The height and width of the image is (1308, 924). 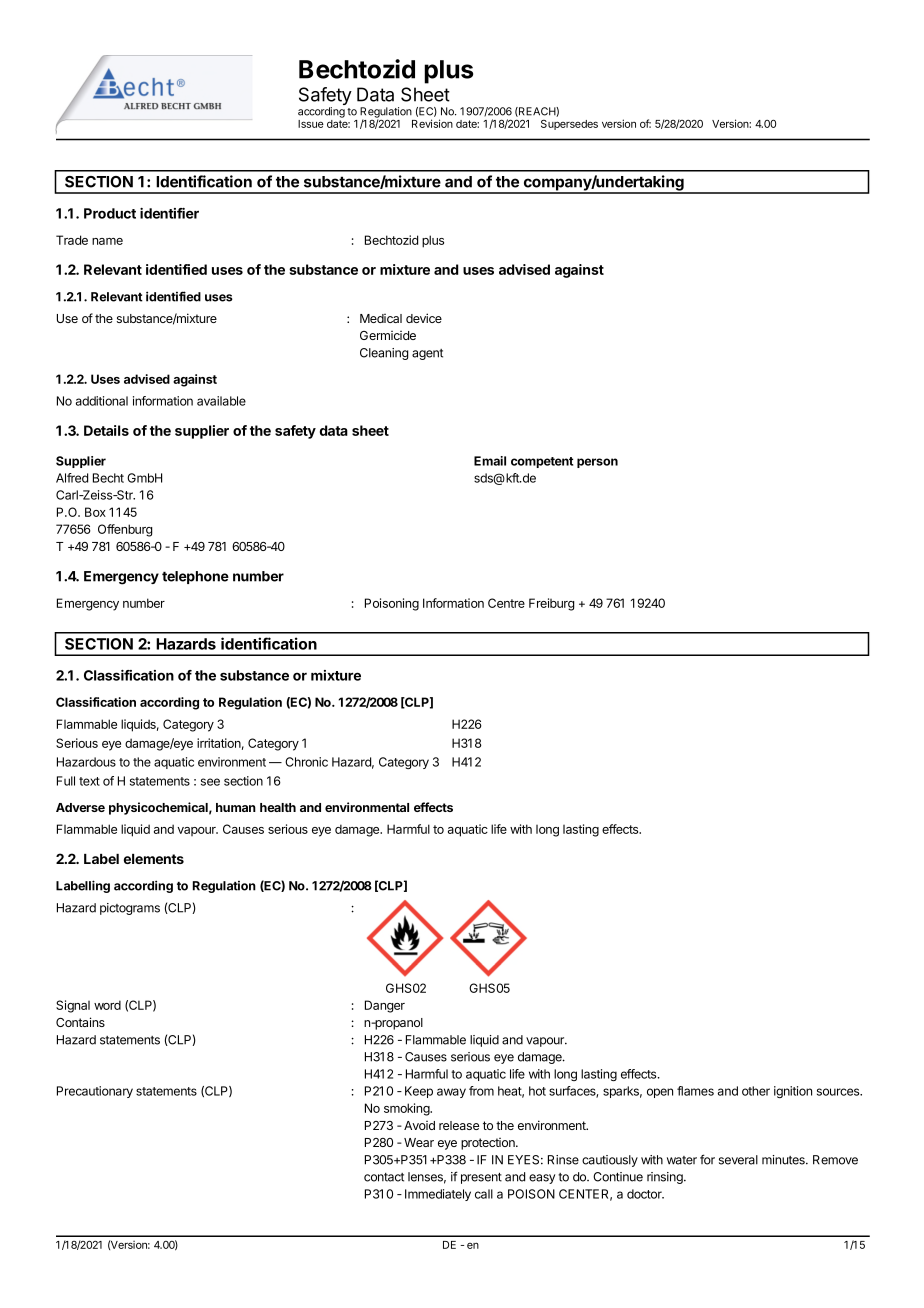 I want to click on telephone, so click(x=195, y=577).
